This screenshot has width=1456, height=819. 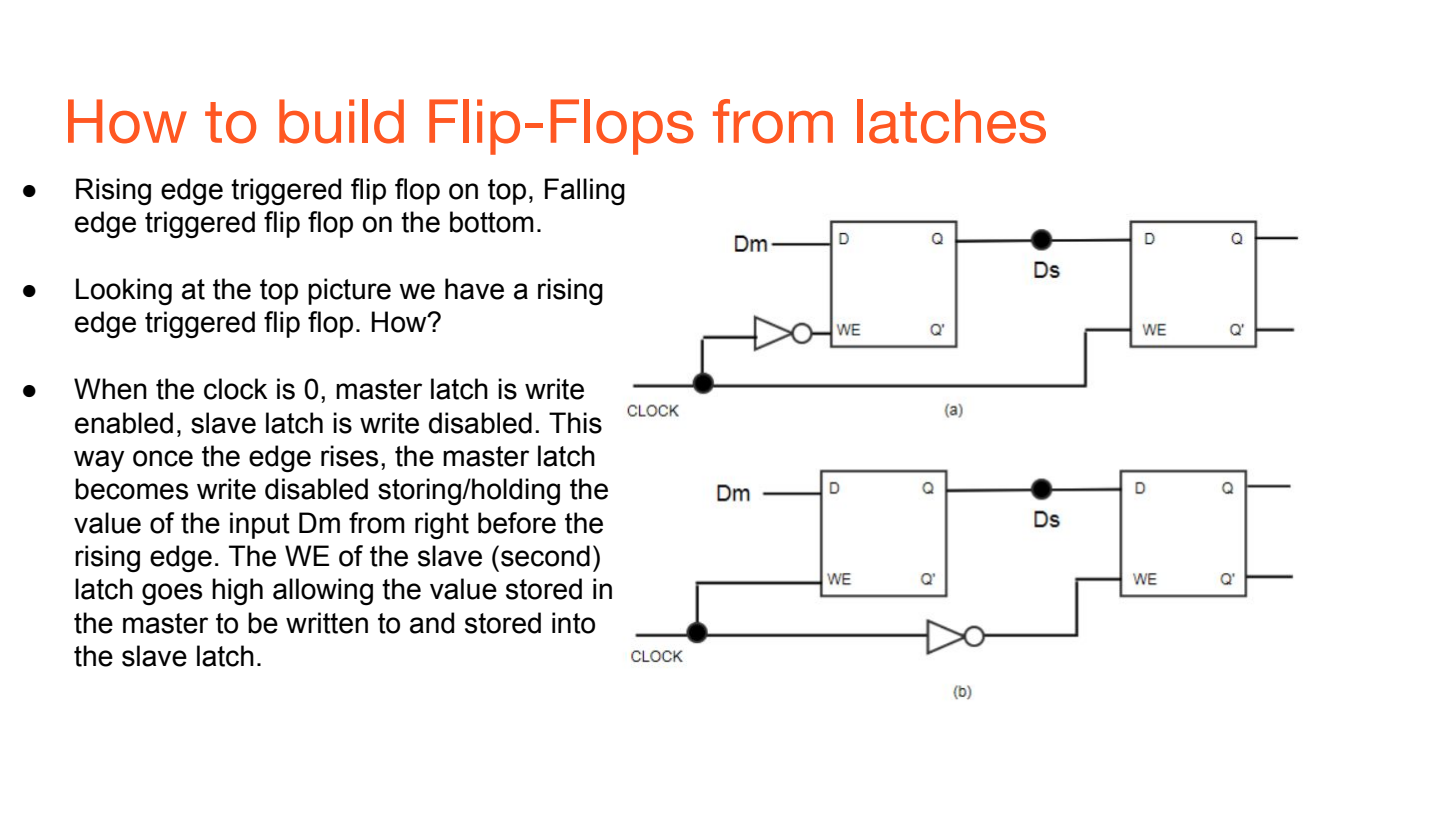 I want to click on picture, so click(x=349, y=291).
